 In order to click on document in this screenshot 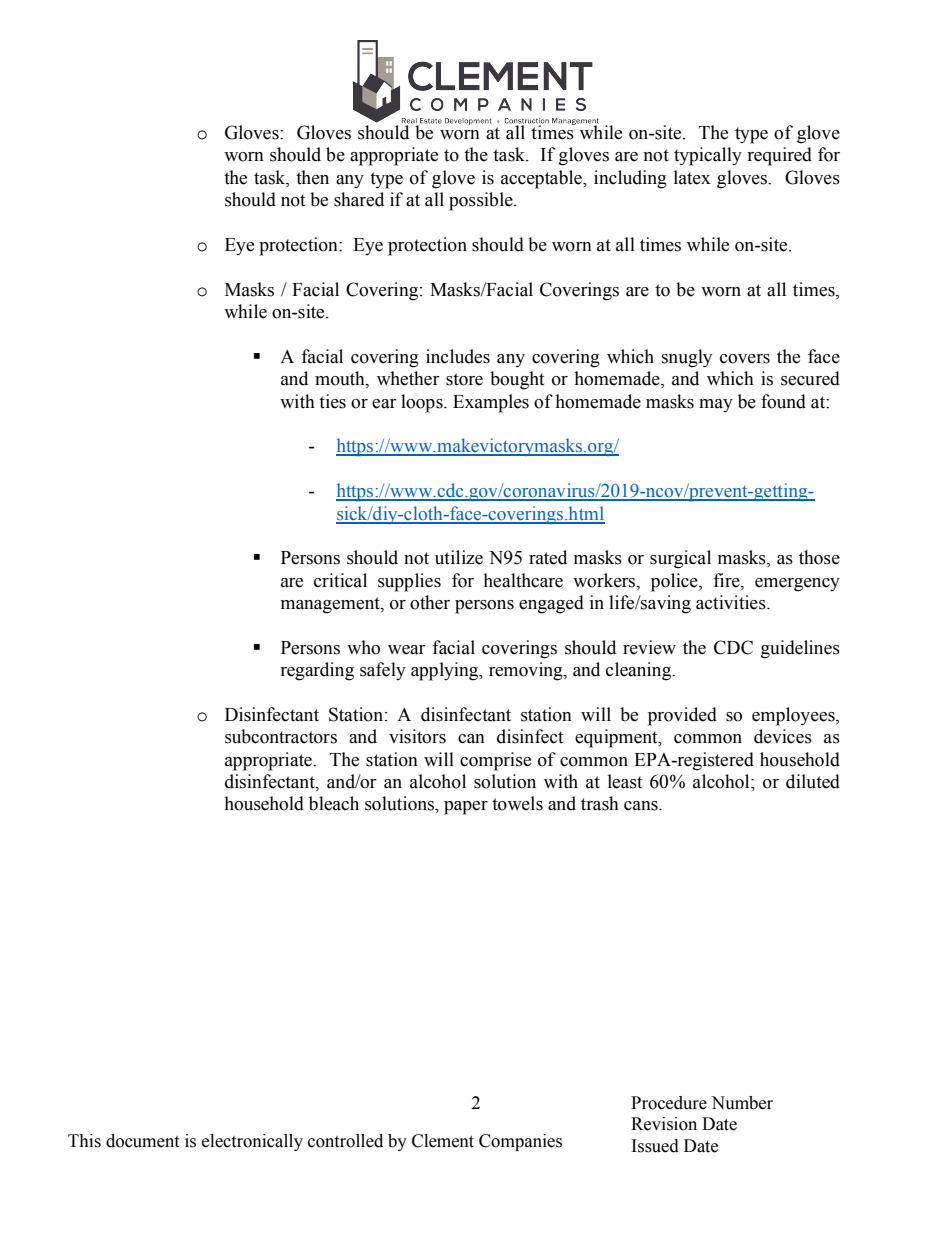, I will do `click(142, 1141)`.
